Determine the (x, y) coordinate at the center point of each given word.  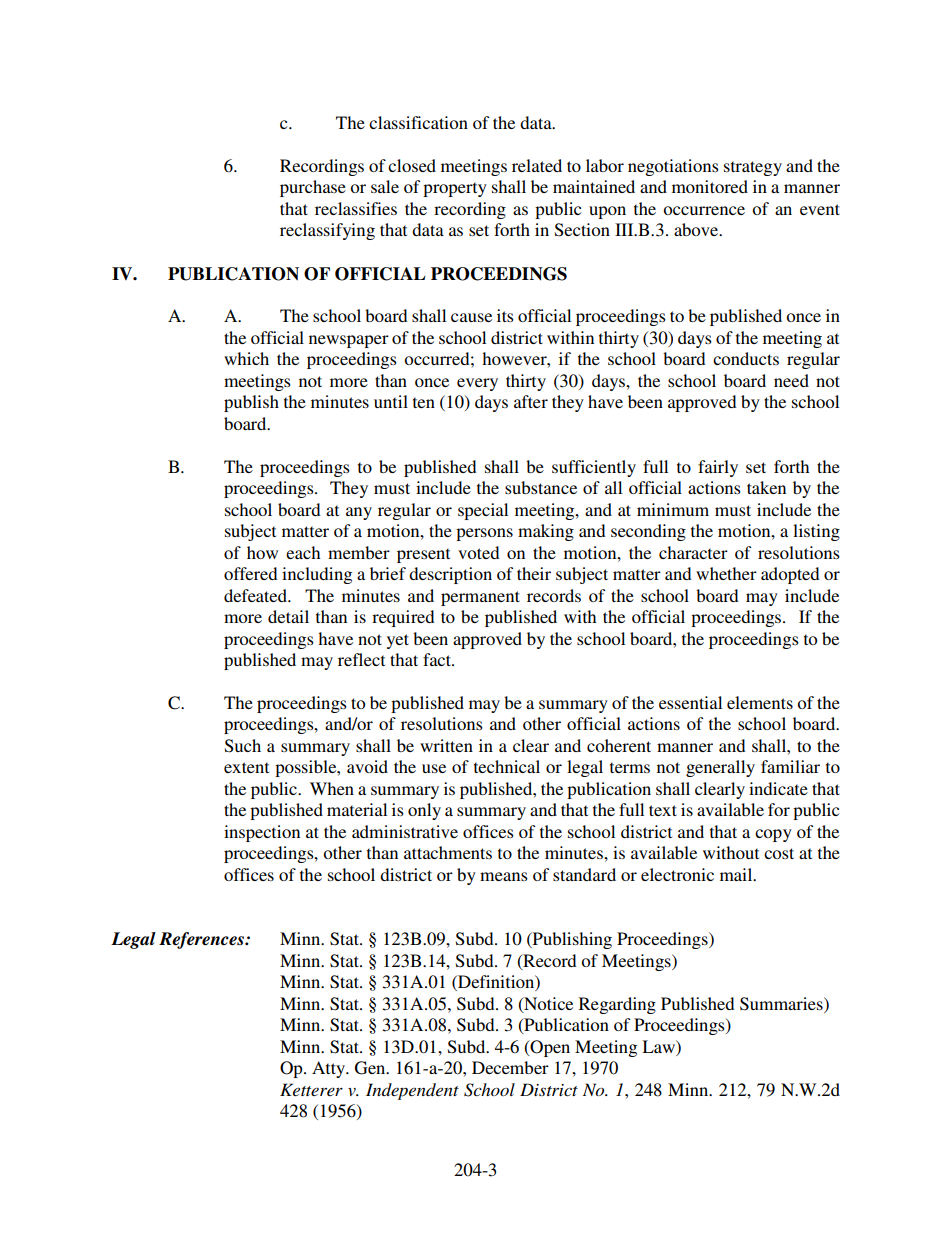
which (246, 358)
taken (766, 487)
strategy (753, 168)
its (505, 315)
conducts (746, 358)
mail (737, 874)
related (537, 165)
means (504, 876)
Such (243, 746)
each (303, 552)
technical (507, 766)
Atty (330, 1069)
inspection (262, 833)
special (483, 511)
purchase (313, 188)
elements (760, 702)
